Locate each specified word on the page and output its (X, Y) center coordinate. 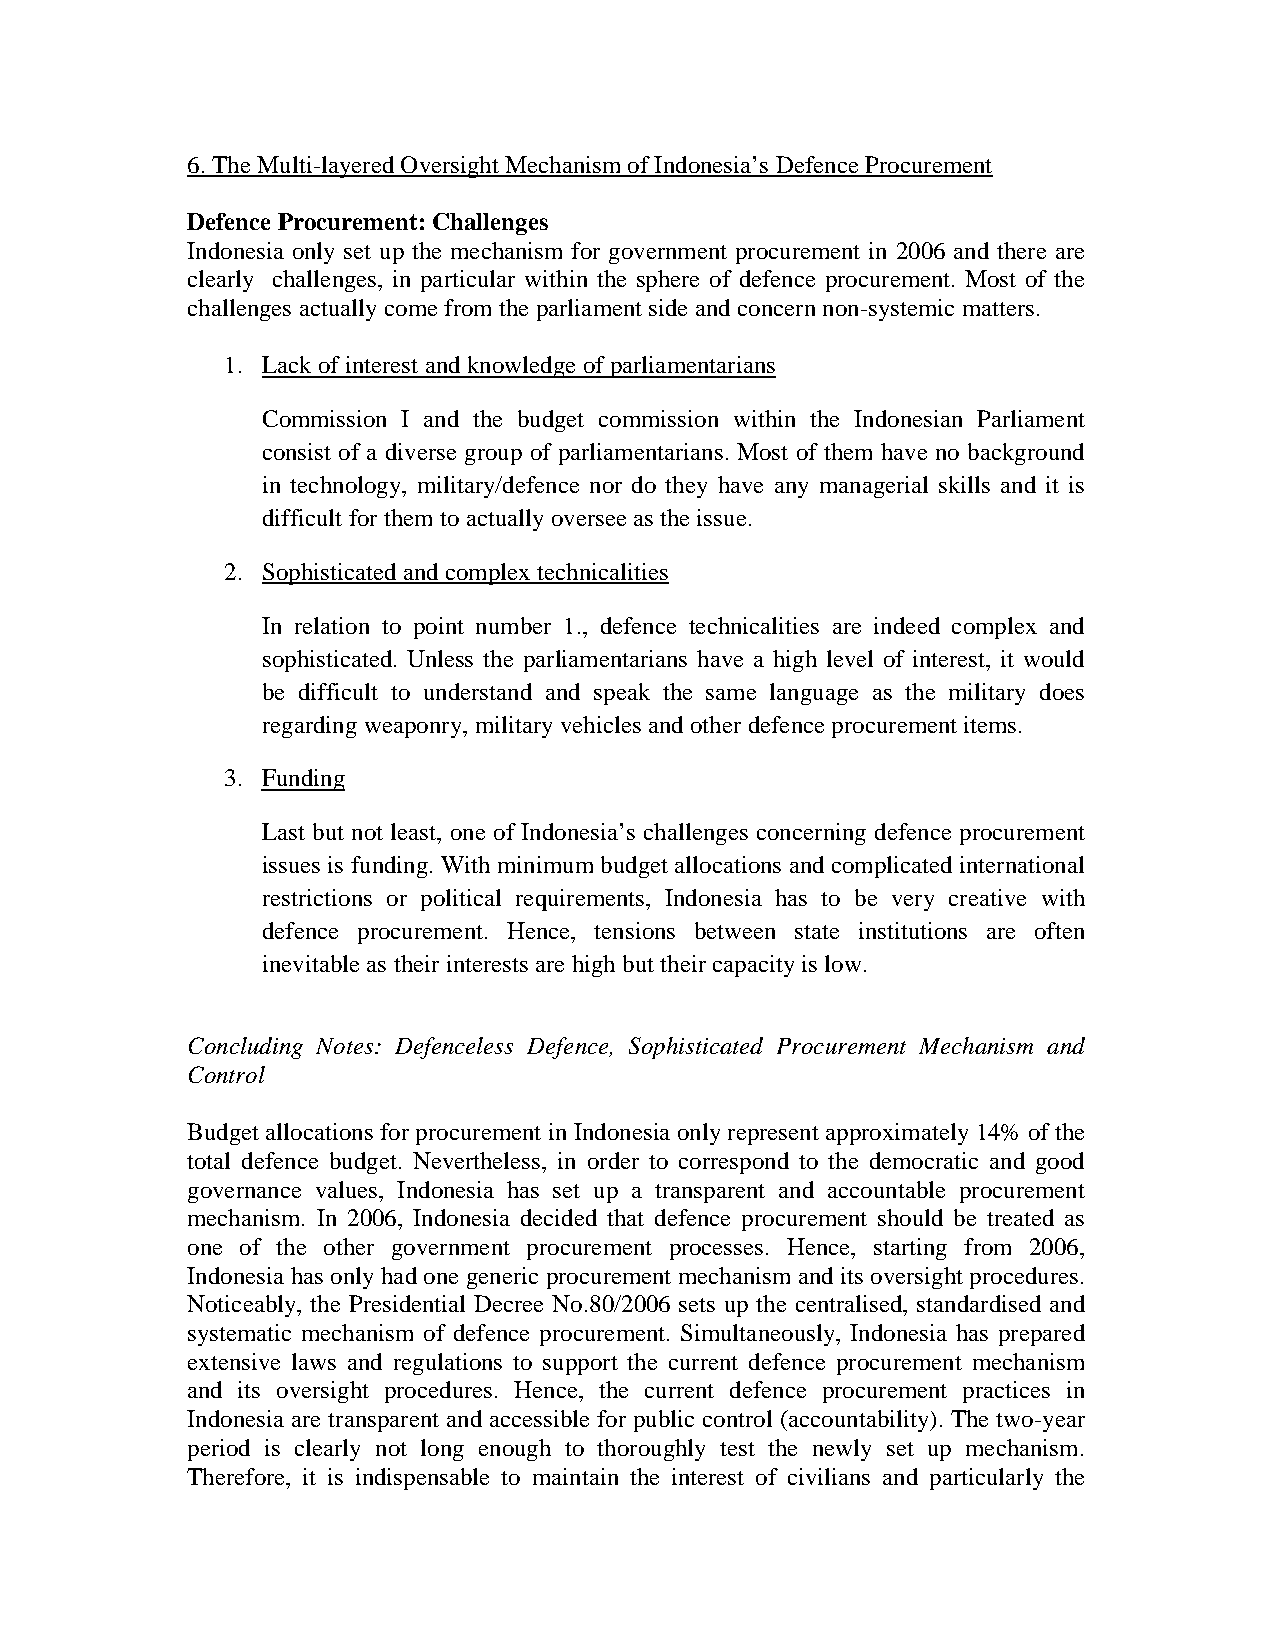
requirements (581, 900)
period (219, 1450)
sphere (668, 281)
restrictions (317, 897)
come (411, 310)
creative (987, 897)
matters (998, 309)
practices (1006, 1392)
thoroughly (651, 1450)
